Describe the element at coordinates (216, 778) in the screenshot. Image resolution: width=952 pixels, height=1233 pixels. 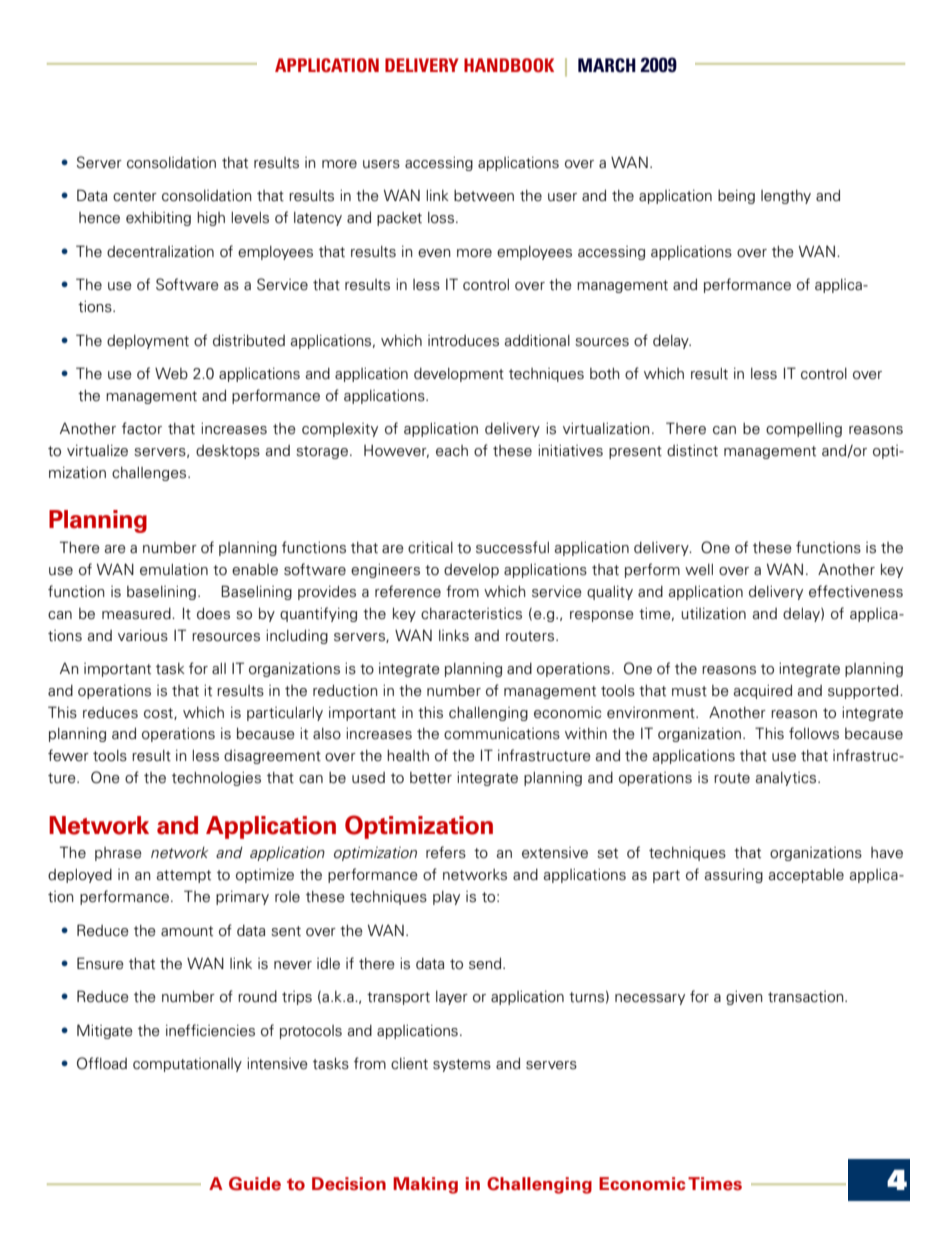
I see `technologies` at that location.
